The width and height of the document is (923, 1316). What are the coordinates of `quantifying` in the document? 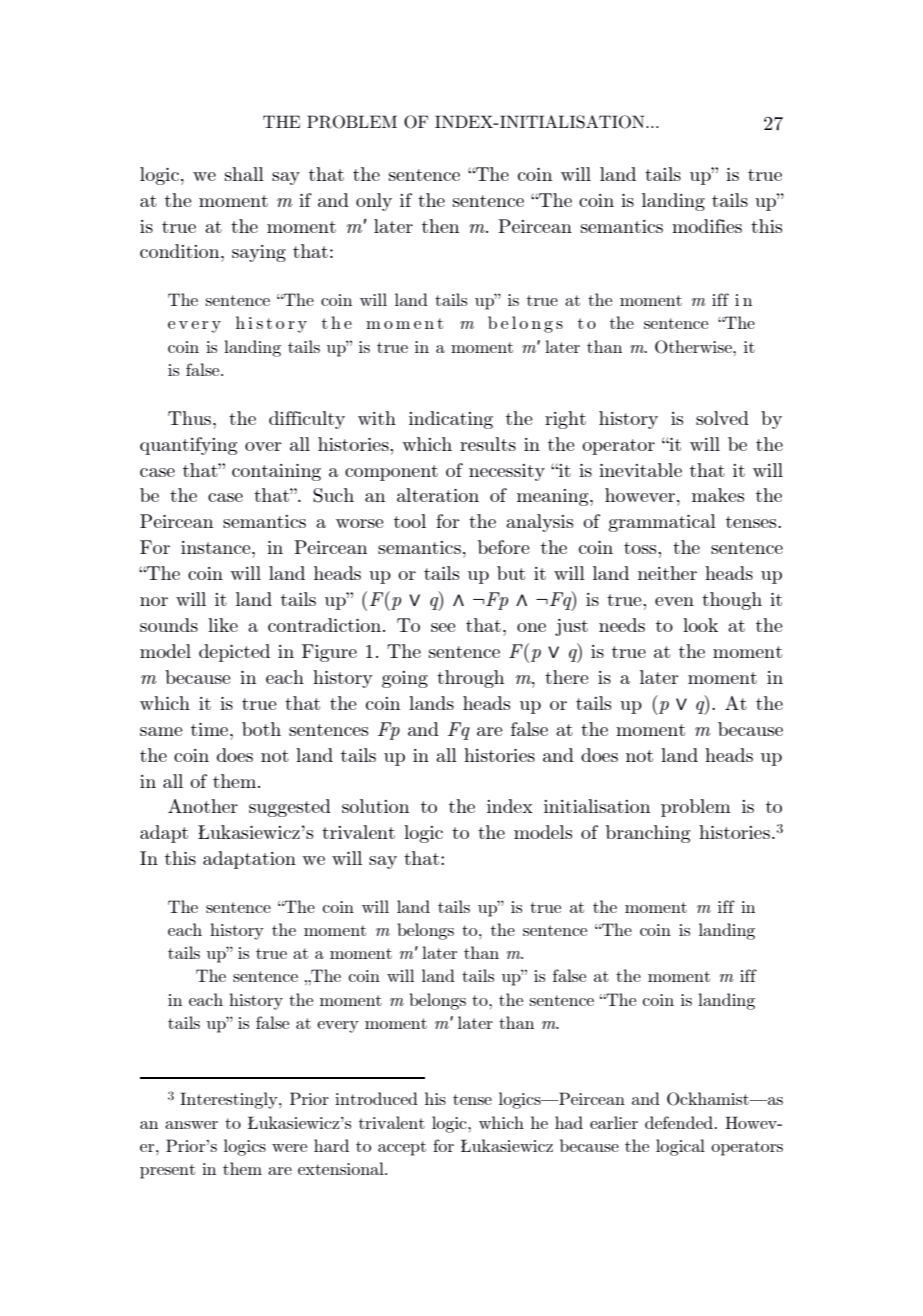 It's located at (188, 446).
